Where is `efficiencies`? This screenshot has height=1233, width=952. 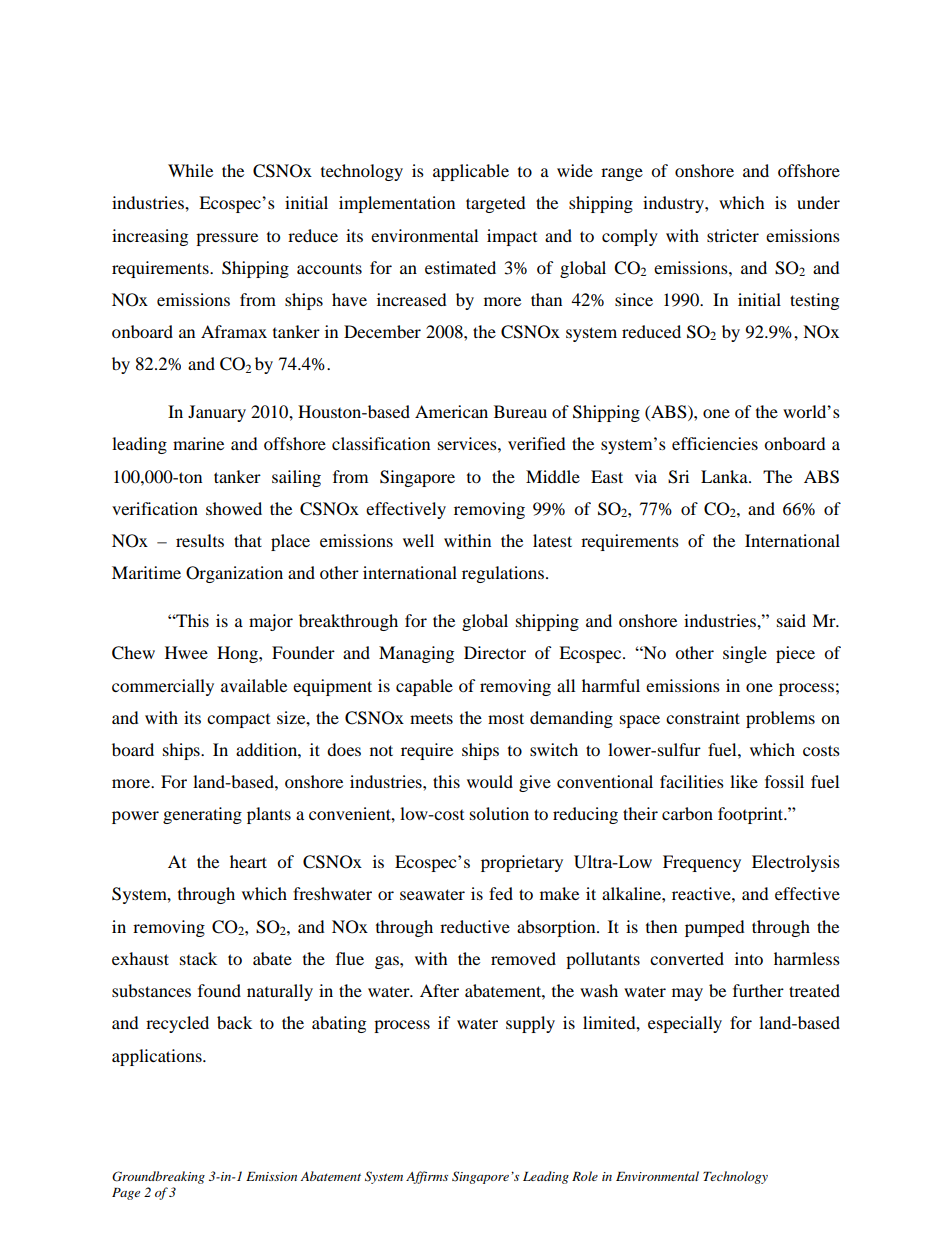
efficiencies is located at coordinates (715, 443).
